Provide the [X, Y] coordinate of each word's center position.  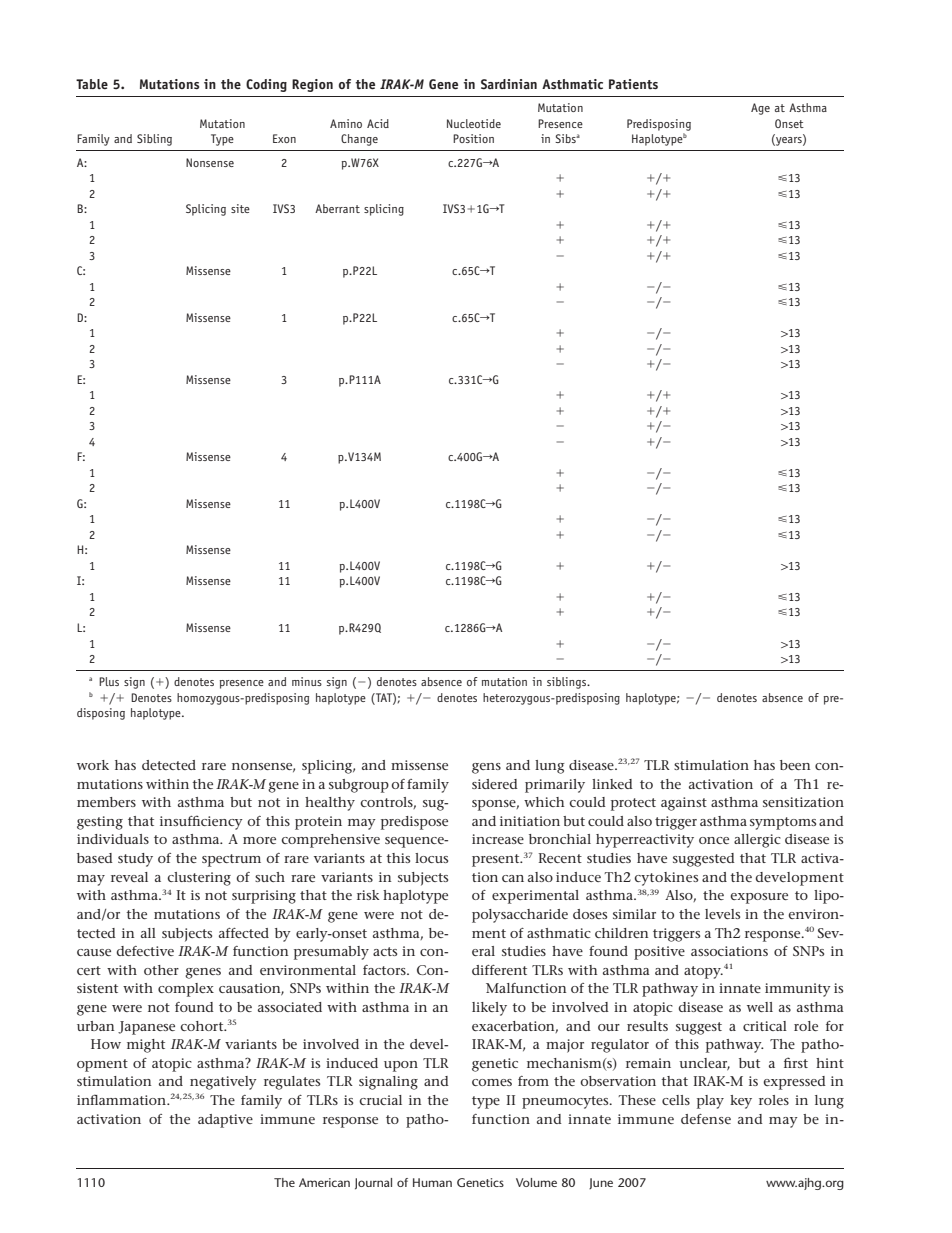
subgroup [359, 786]
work [93, 765]
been [795, 765]
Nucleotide [474, 123]
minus [307, 681]
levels [722, 914]
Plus [109, 681]
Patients [633, 84]
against [684, 804]
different [499, 970]
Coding [266, 85]
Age [760, 109]
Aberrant [337, 208]
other [161, 970]
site [240, 208]
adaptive [225, 1121]
